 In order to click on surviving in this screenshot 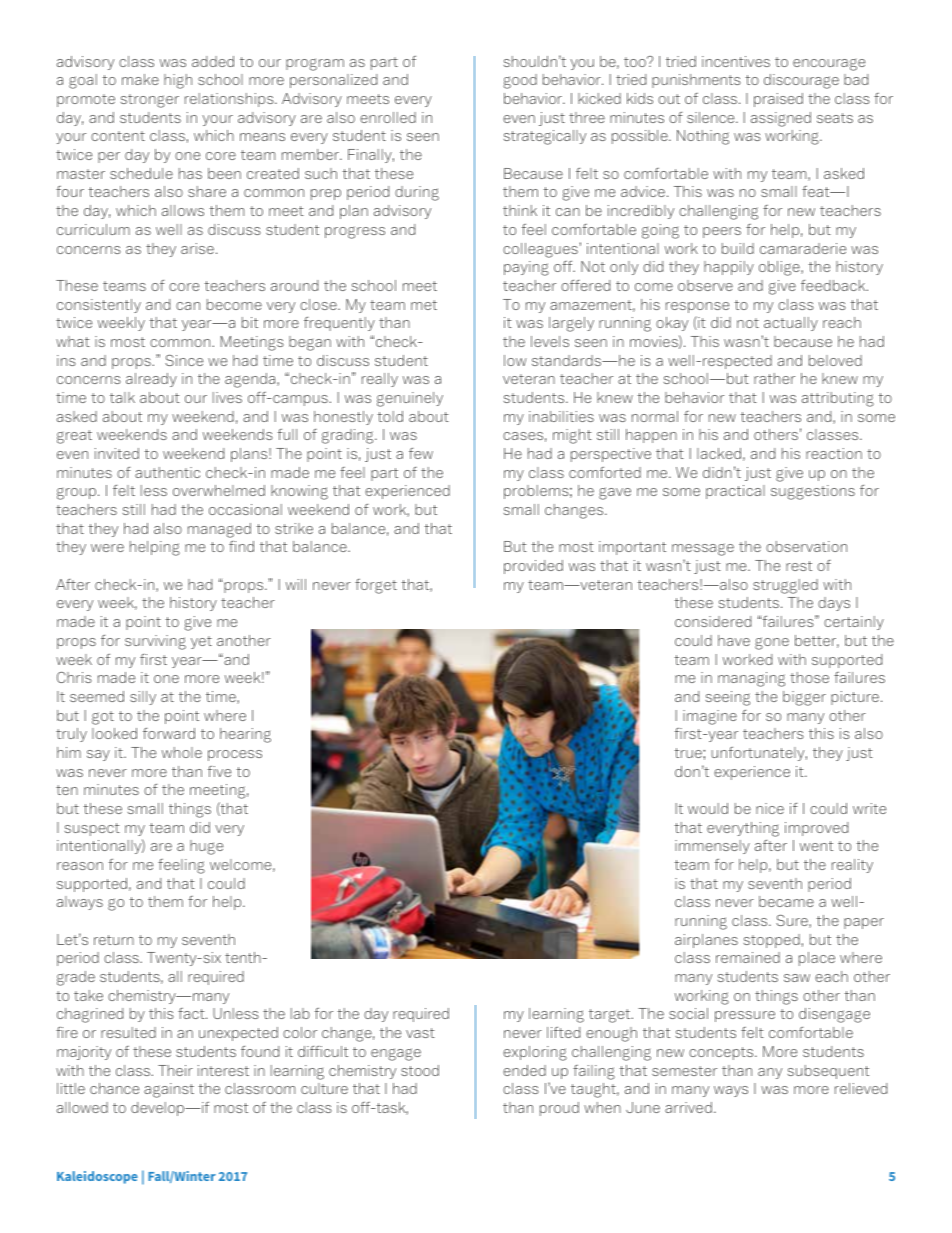, I will do `click(155, 642)`.
